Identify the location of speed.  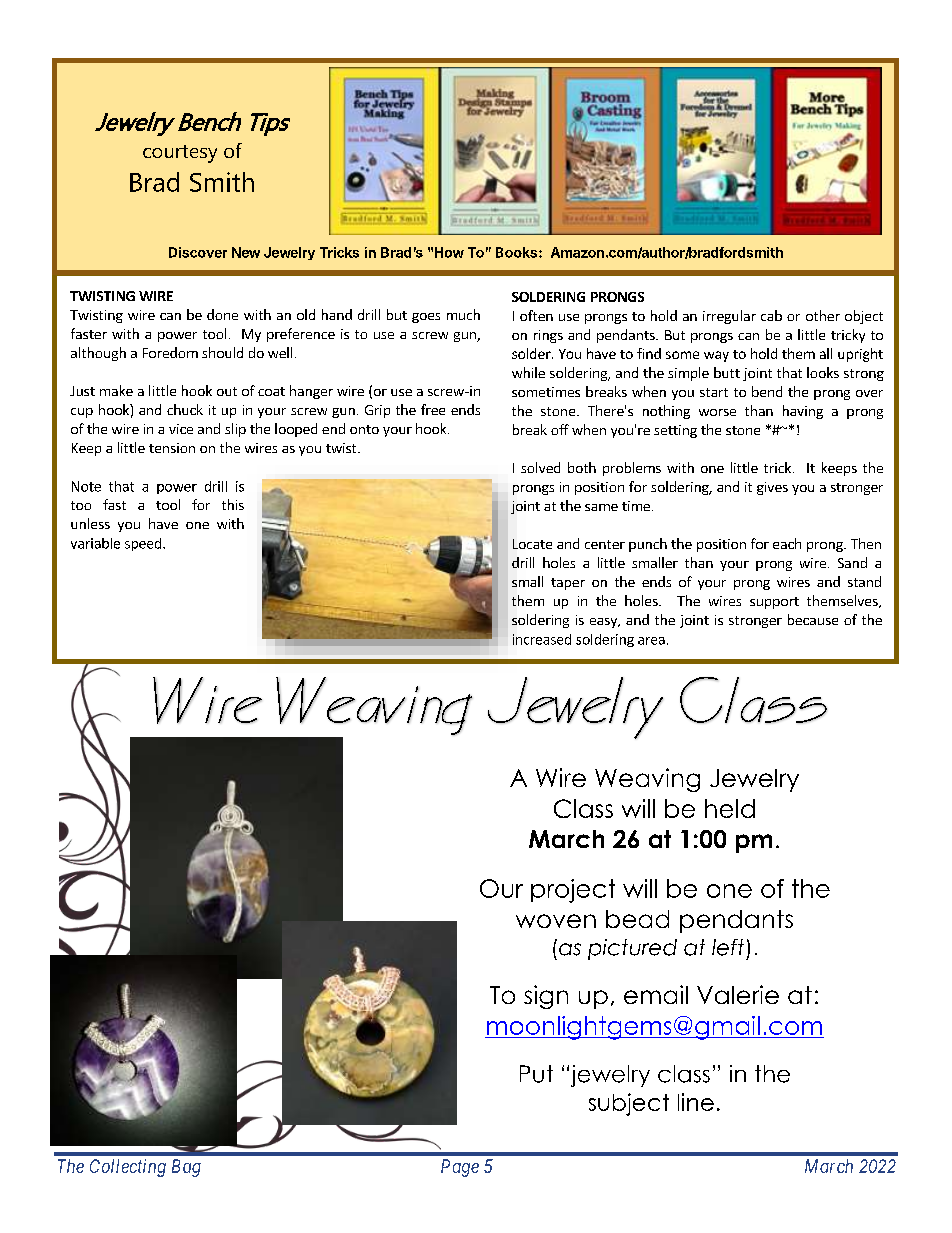
(143, 544).
